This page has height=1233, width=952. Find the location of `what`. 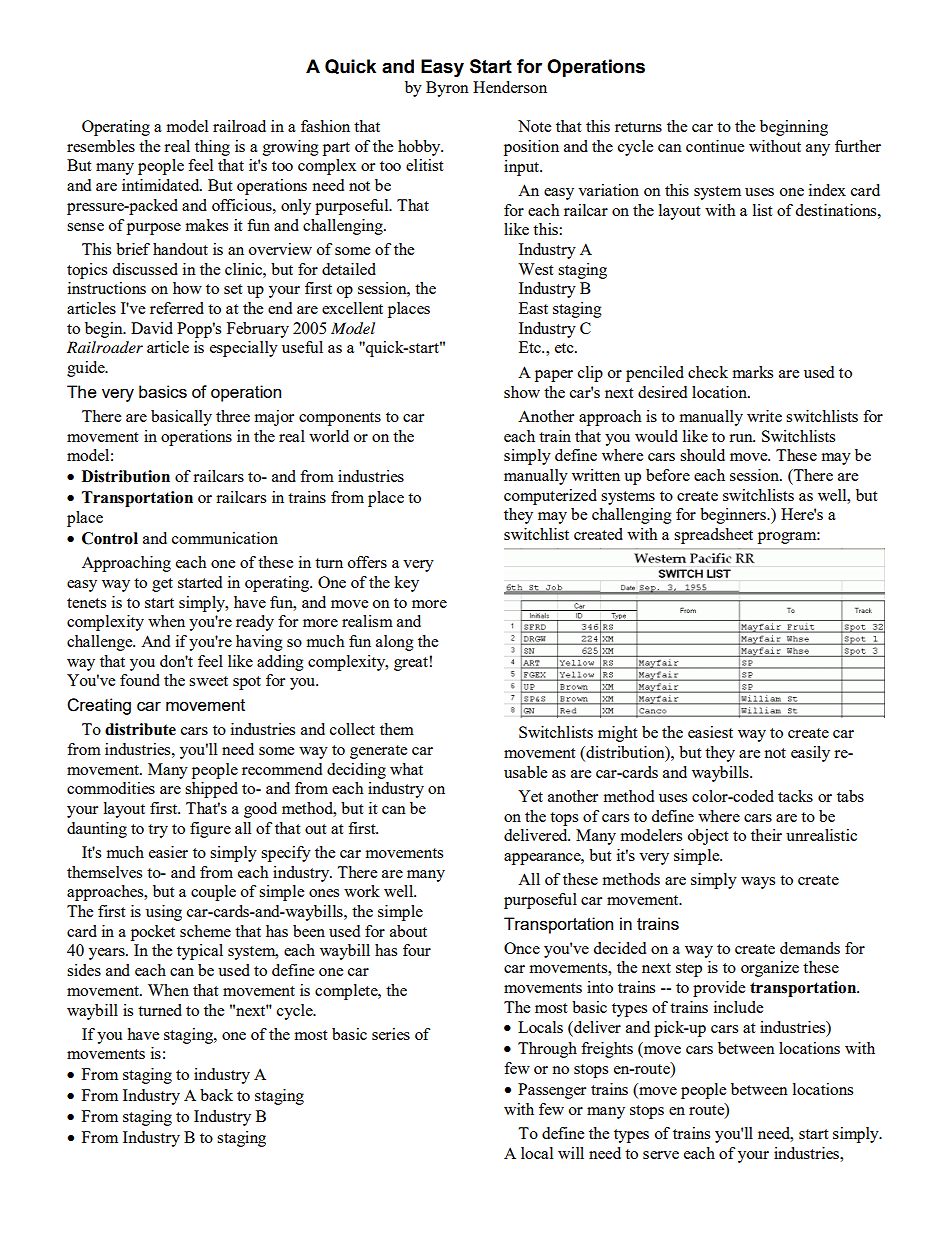

what is located at coordinates (406, 769).
